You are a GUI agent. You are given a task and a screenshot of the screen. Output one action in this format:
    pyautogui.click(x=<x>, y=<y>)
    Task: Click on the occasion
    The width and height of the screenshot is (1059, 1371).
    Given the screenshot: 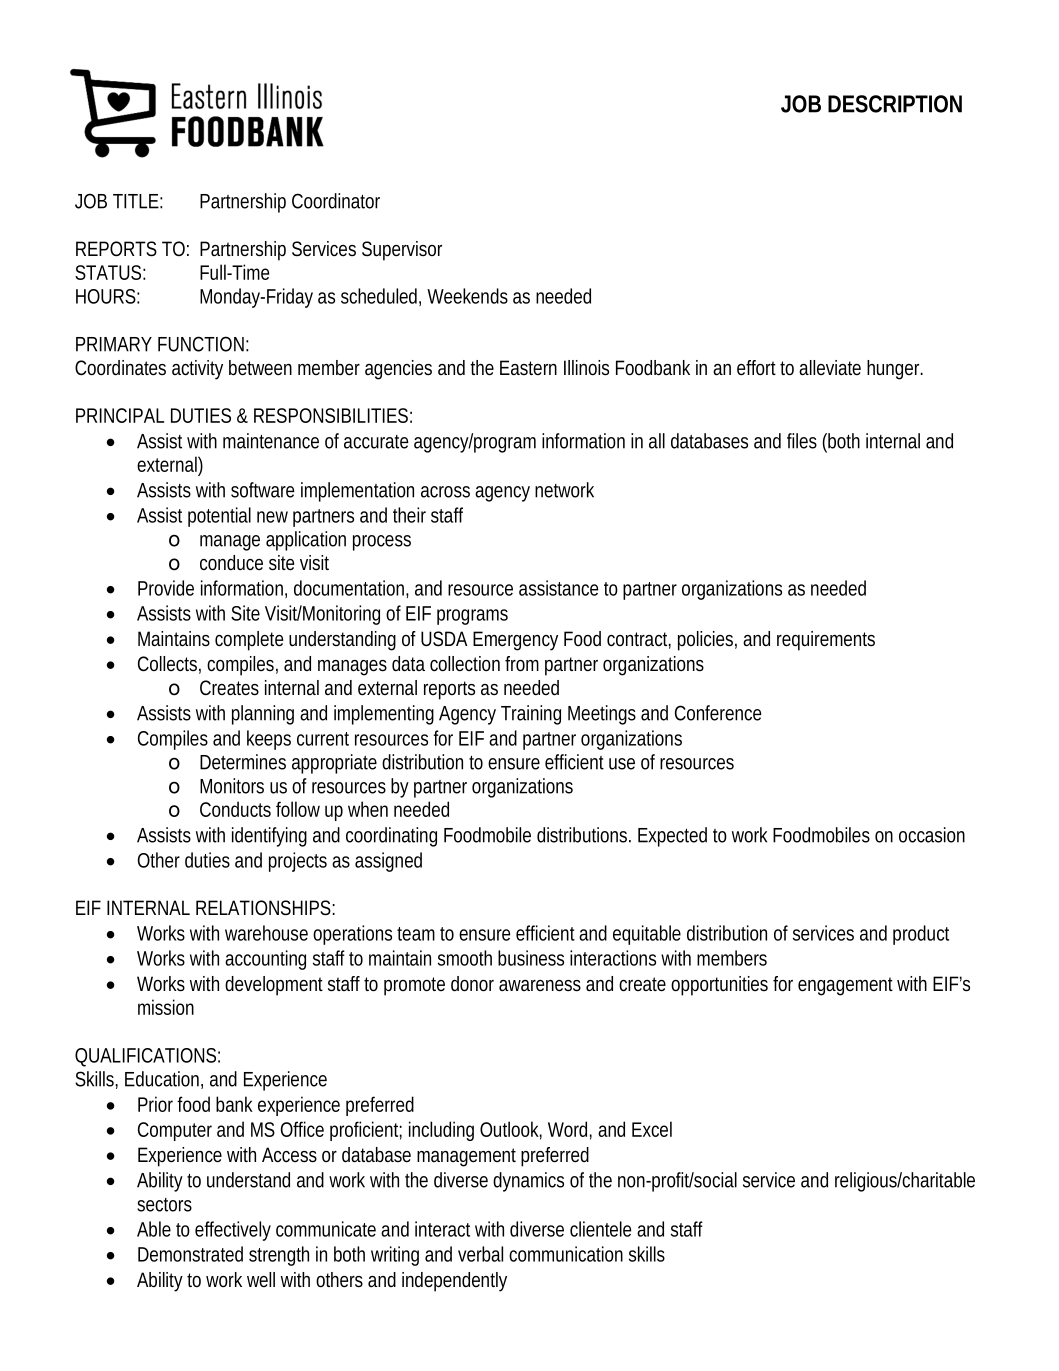 What is the action you would take?
    pyautogui.click(x=932, y=835)
